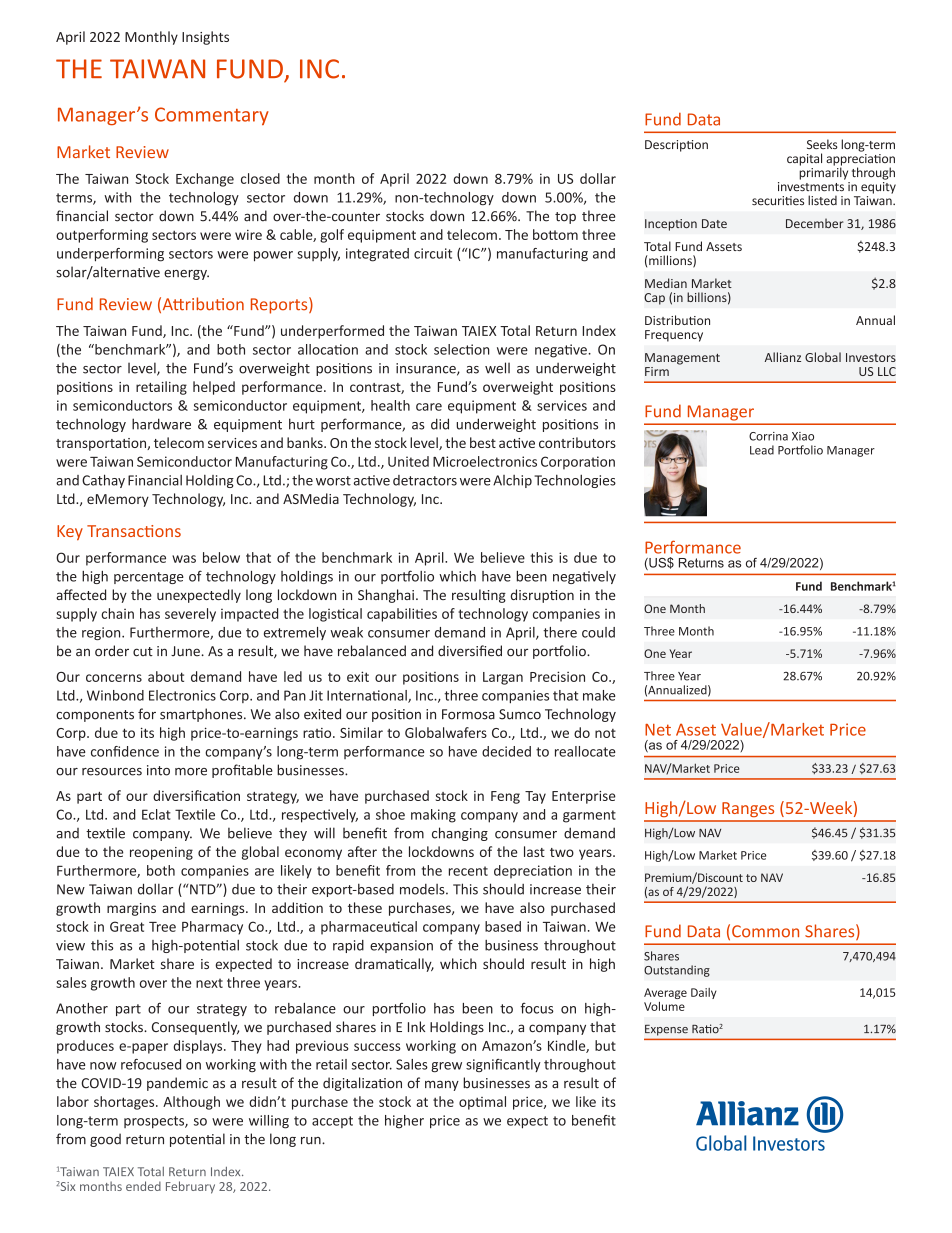 This screenshot has width=952, height=1233. I want to click on ended, so click(143, 1186).
